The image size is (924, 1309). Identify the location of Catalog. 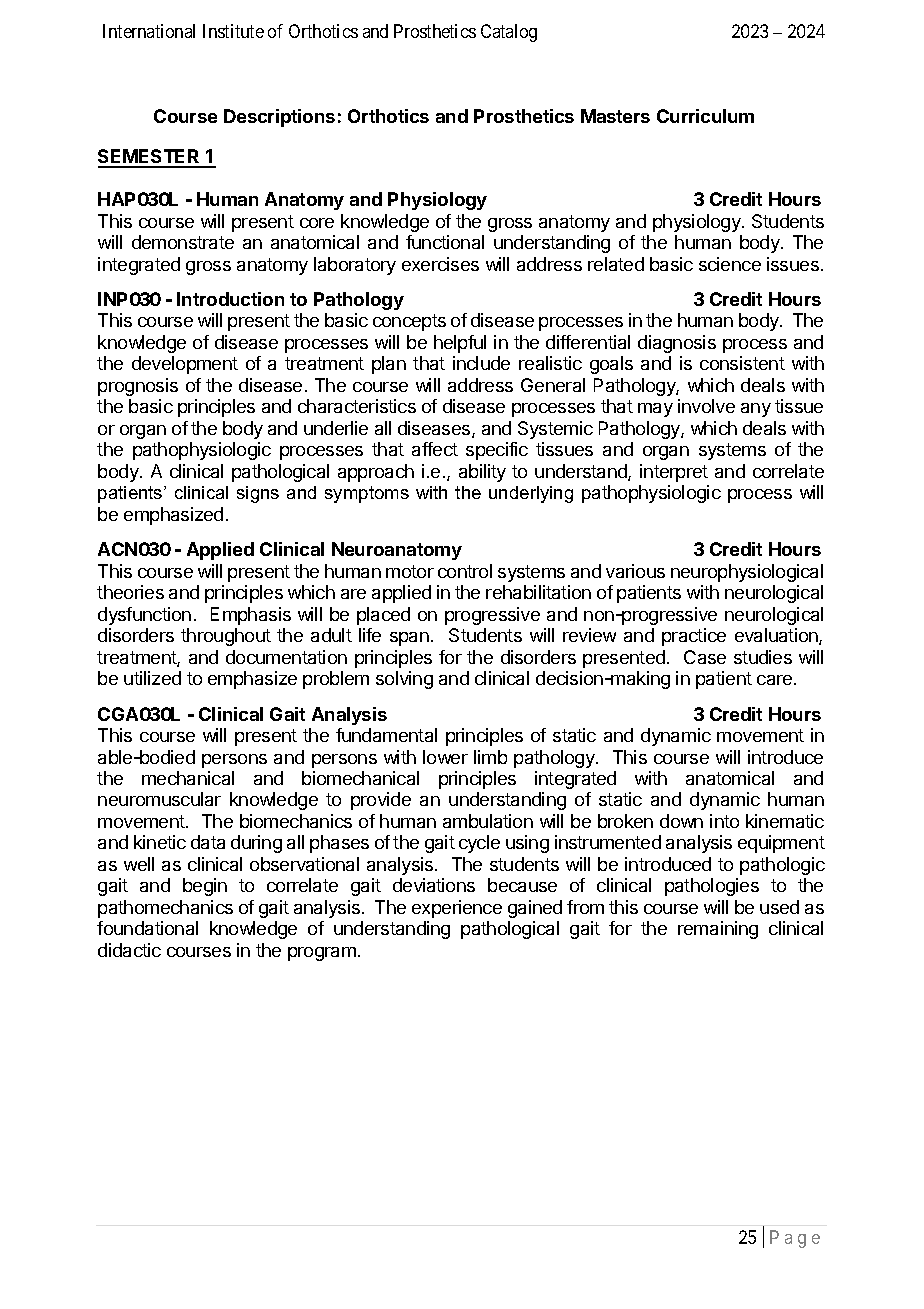
(509, 33).
